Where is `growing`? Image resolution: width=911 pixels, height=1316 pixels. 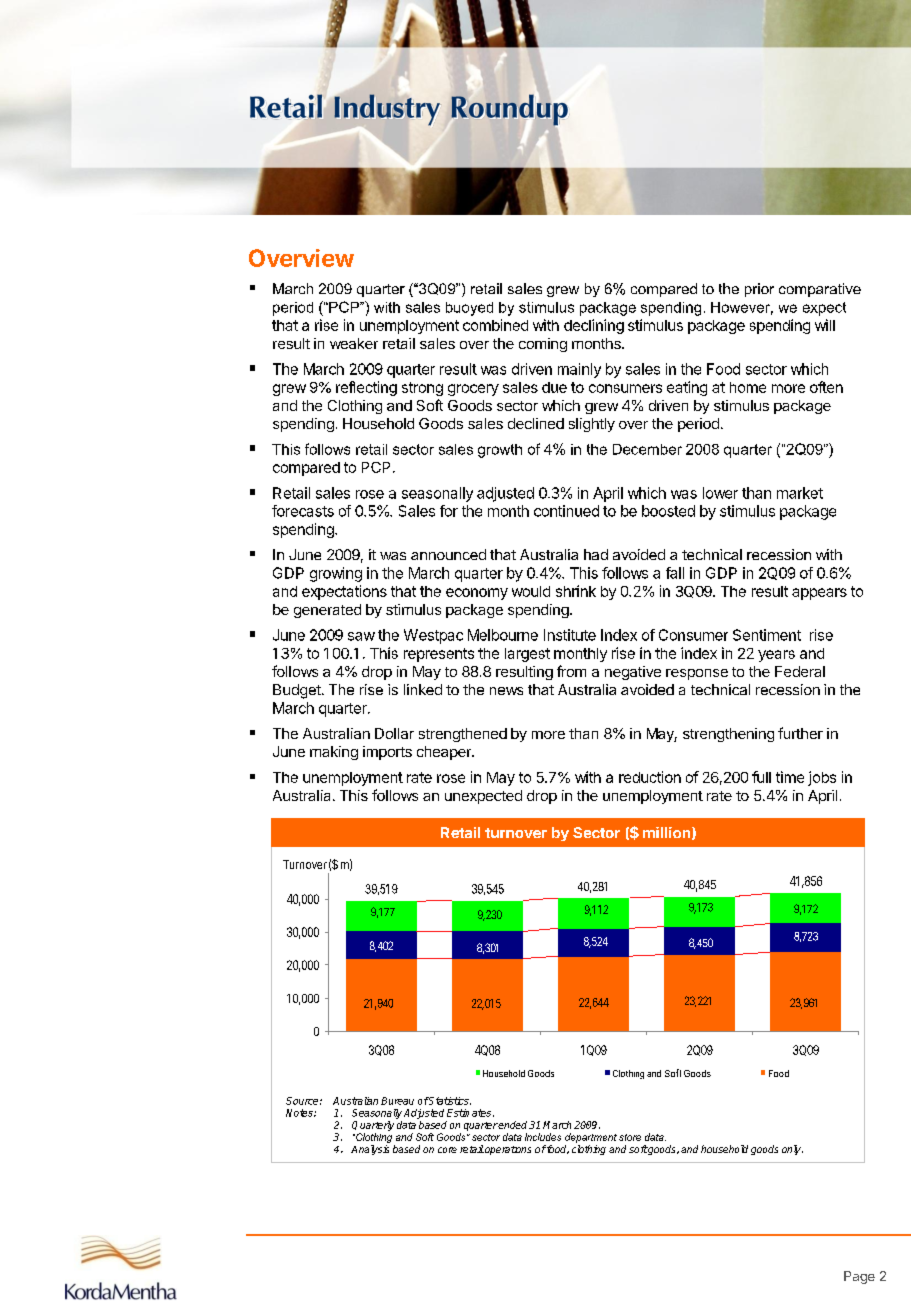 growing is located at coordinates (336, 574).
